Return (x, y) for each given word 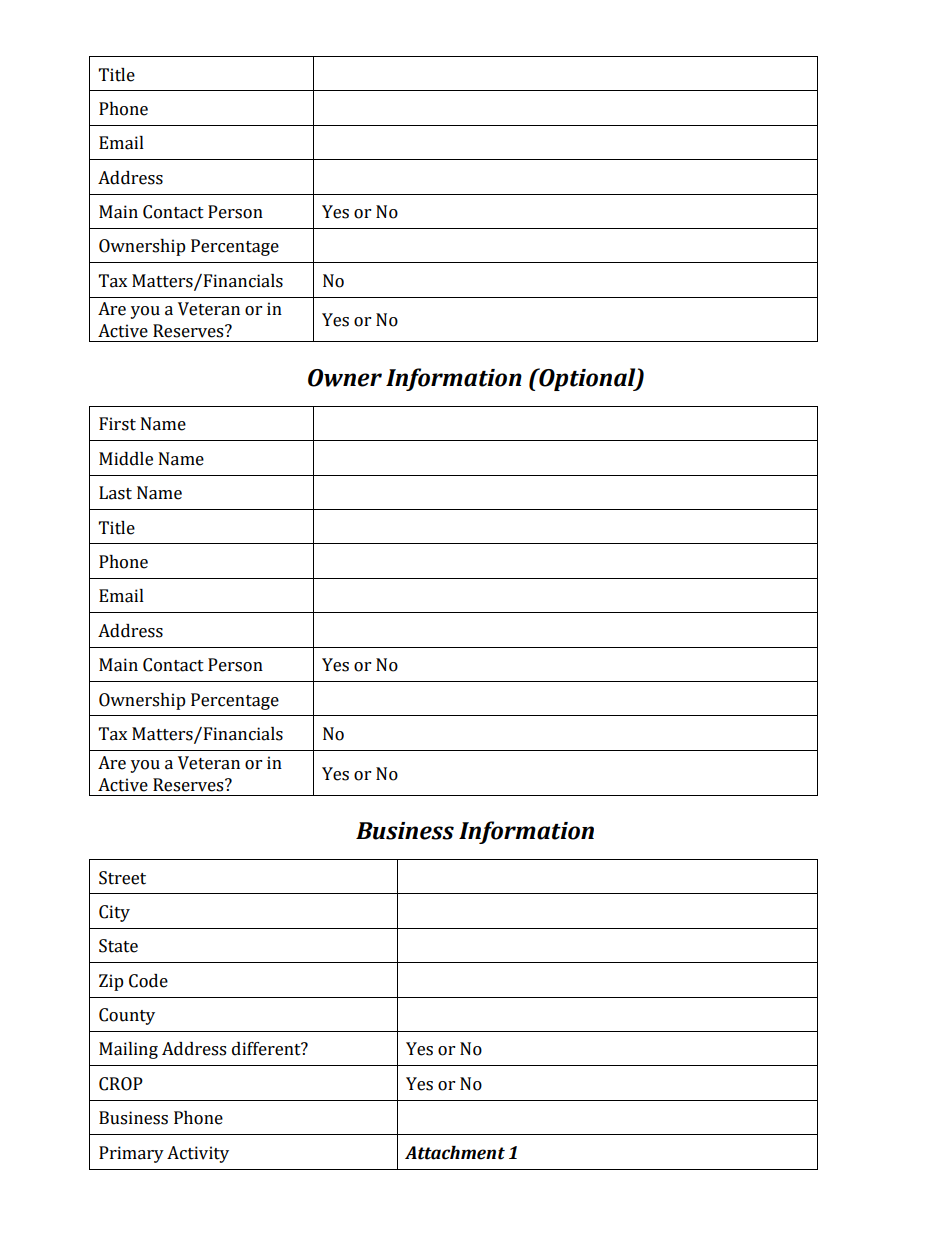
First (117, 424)
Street (122, 878)
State (118, 946)
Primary (131, 1154)
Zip (111, 982)
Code (148, 981)
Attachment (455, 1153)
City (114, 913)
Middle (126, 459)
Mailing (128, 1050)
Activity (198, 1154)
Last (115, 493)
